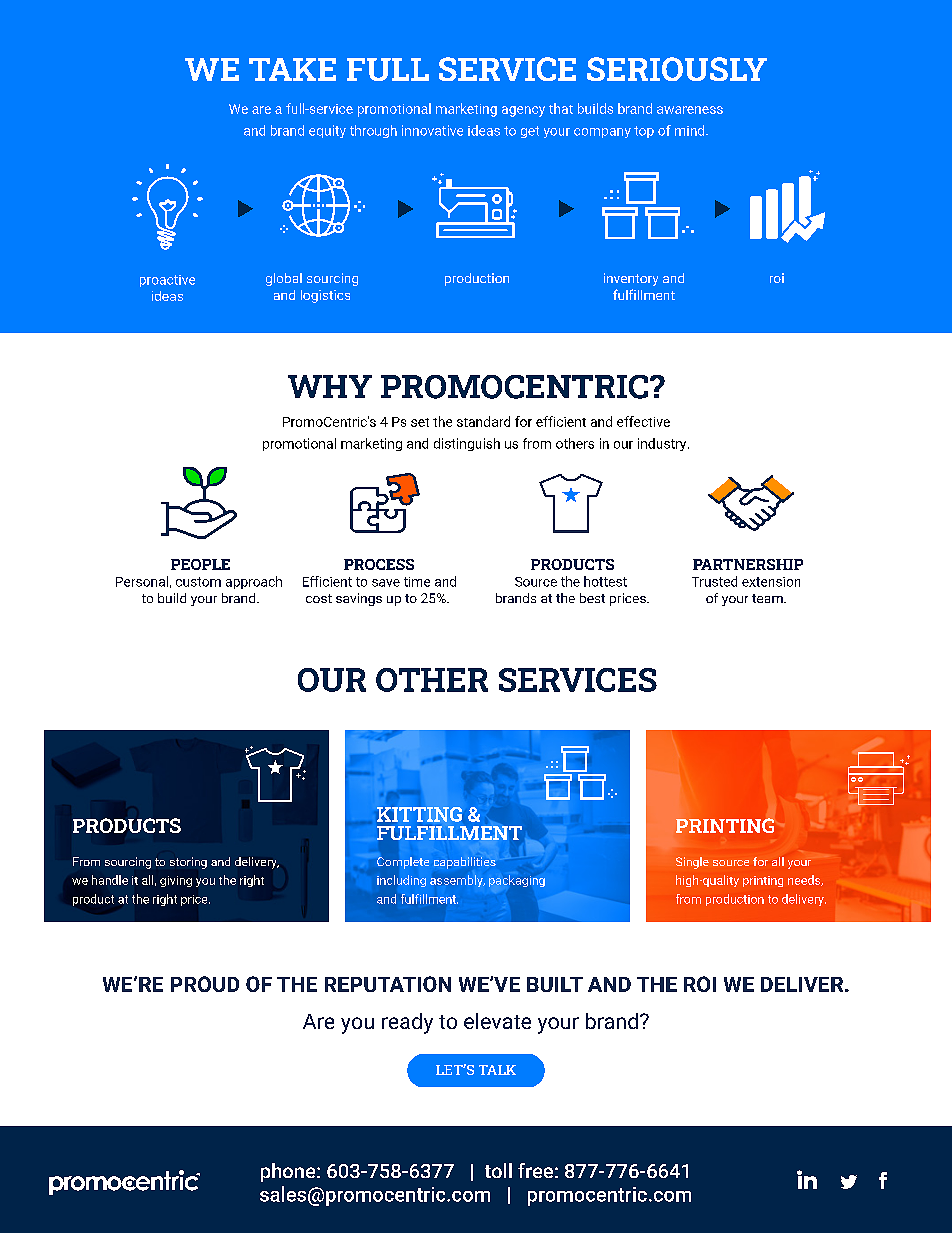  I want to click on Trusted, so click(714, 581).
